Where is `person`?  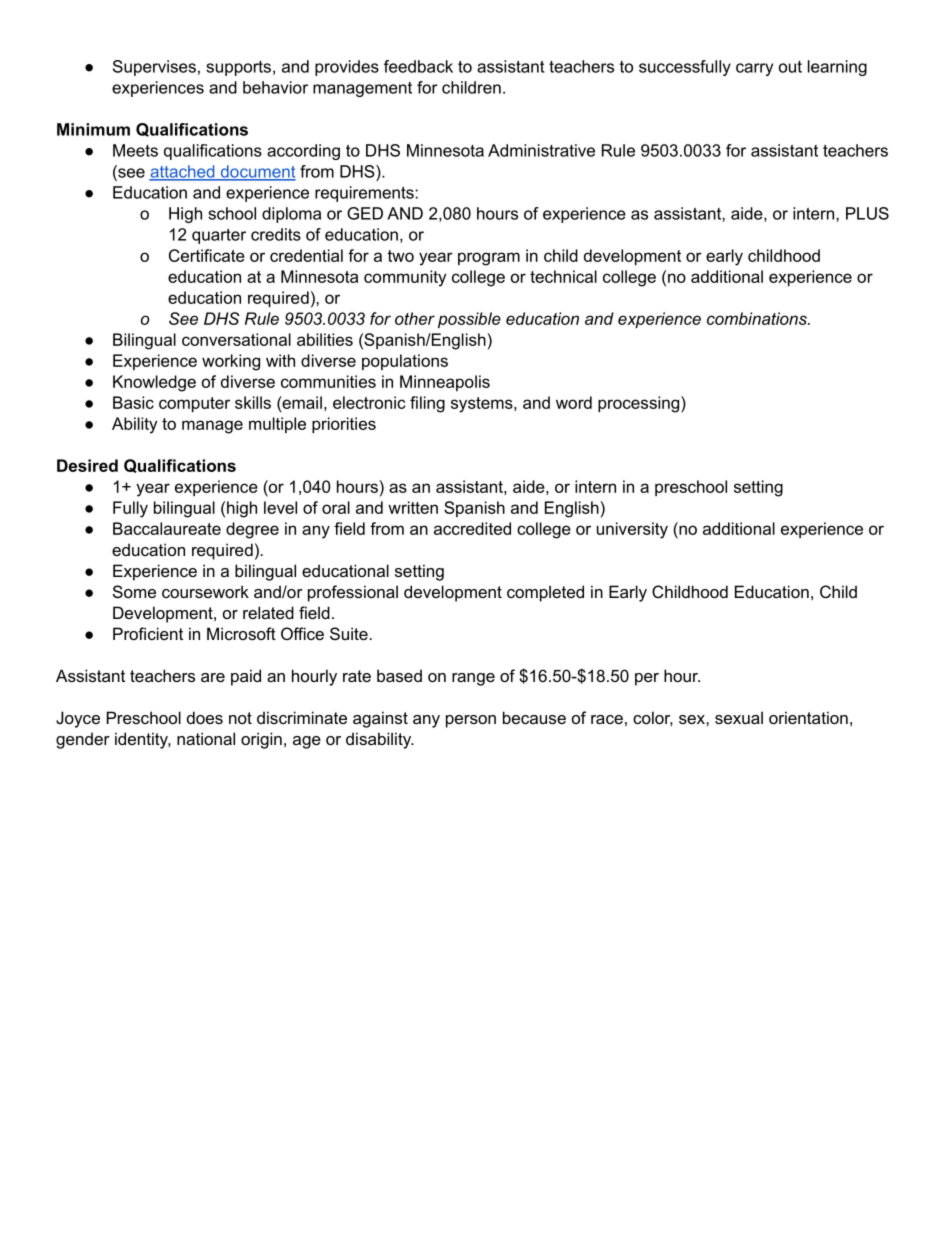
person is located at coordinates (471, 721).
